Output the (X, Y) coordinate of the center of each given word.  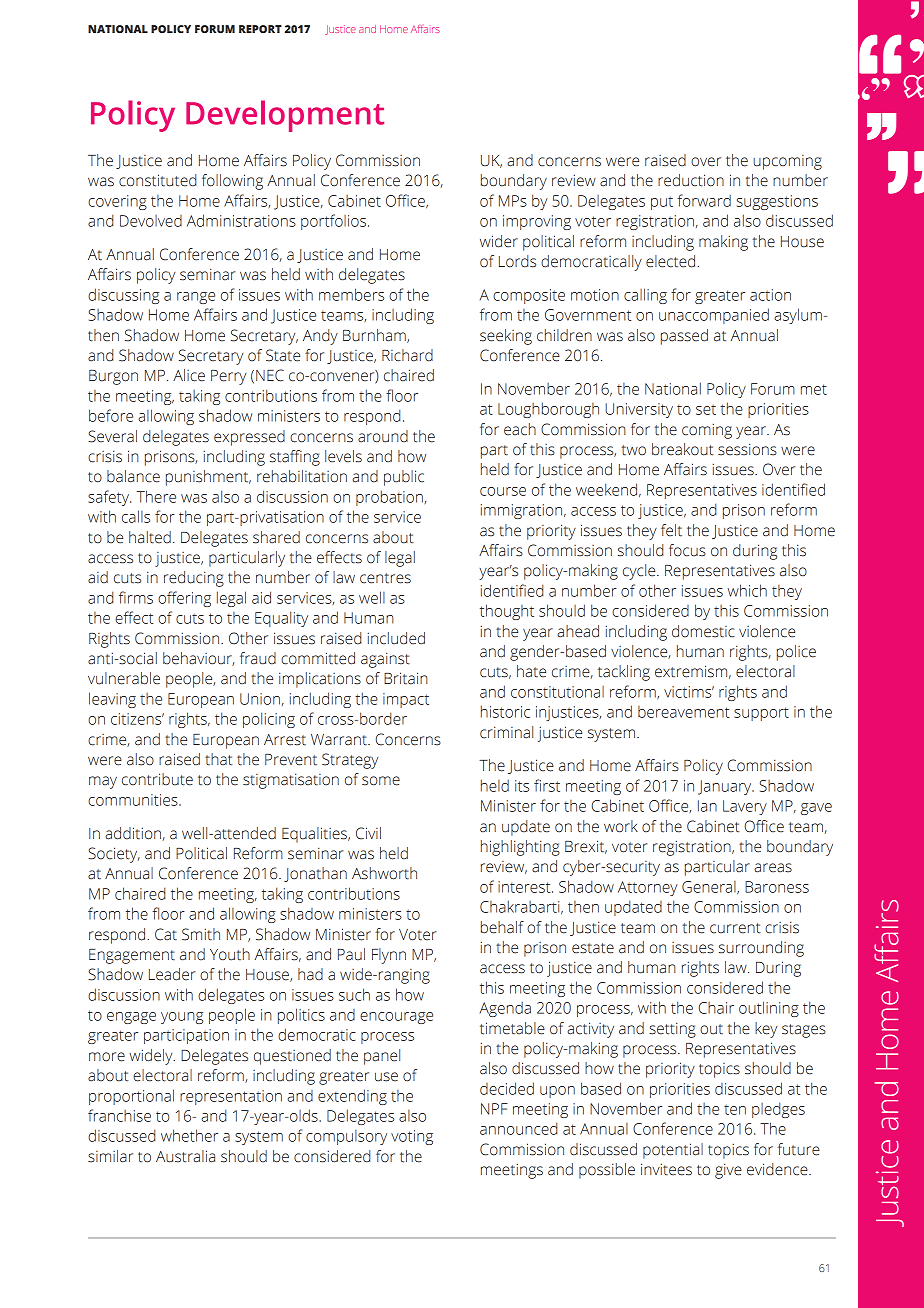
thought (507, 612)
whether (189, 1135)
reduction (691, 180)
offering (184, 599)
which (747, 590)
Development (285, 116)
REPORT (260, 29)
